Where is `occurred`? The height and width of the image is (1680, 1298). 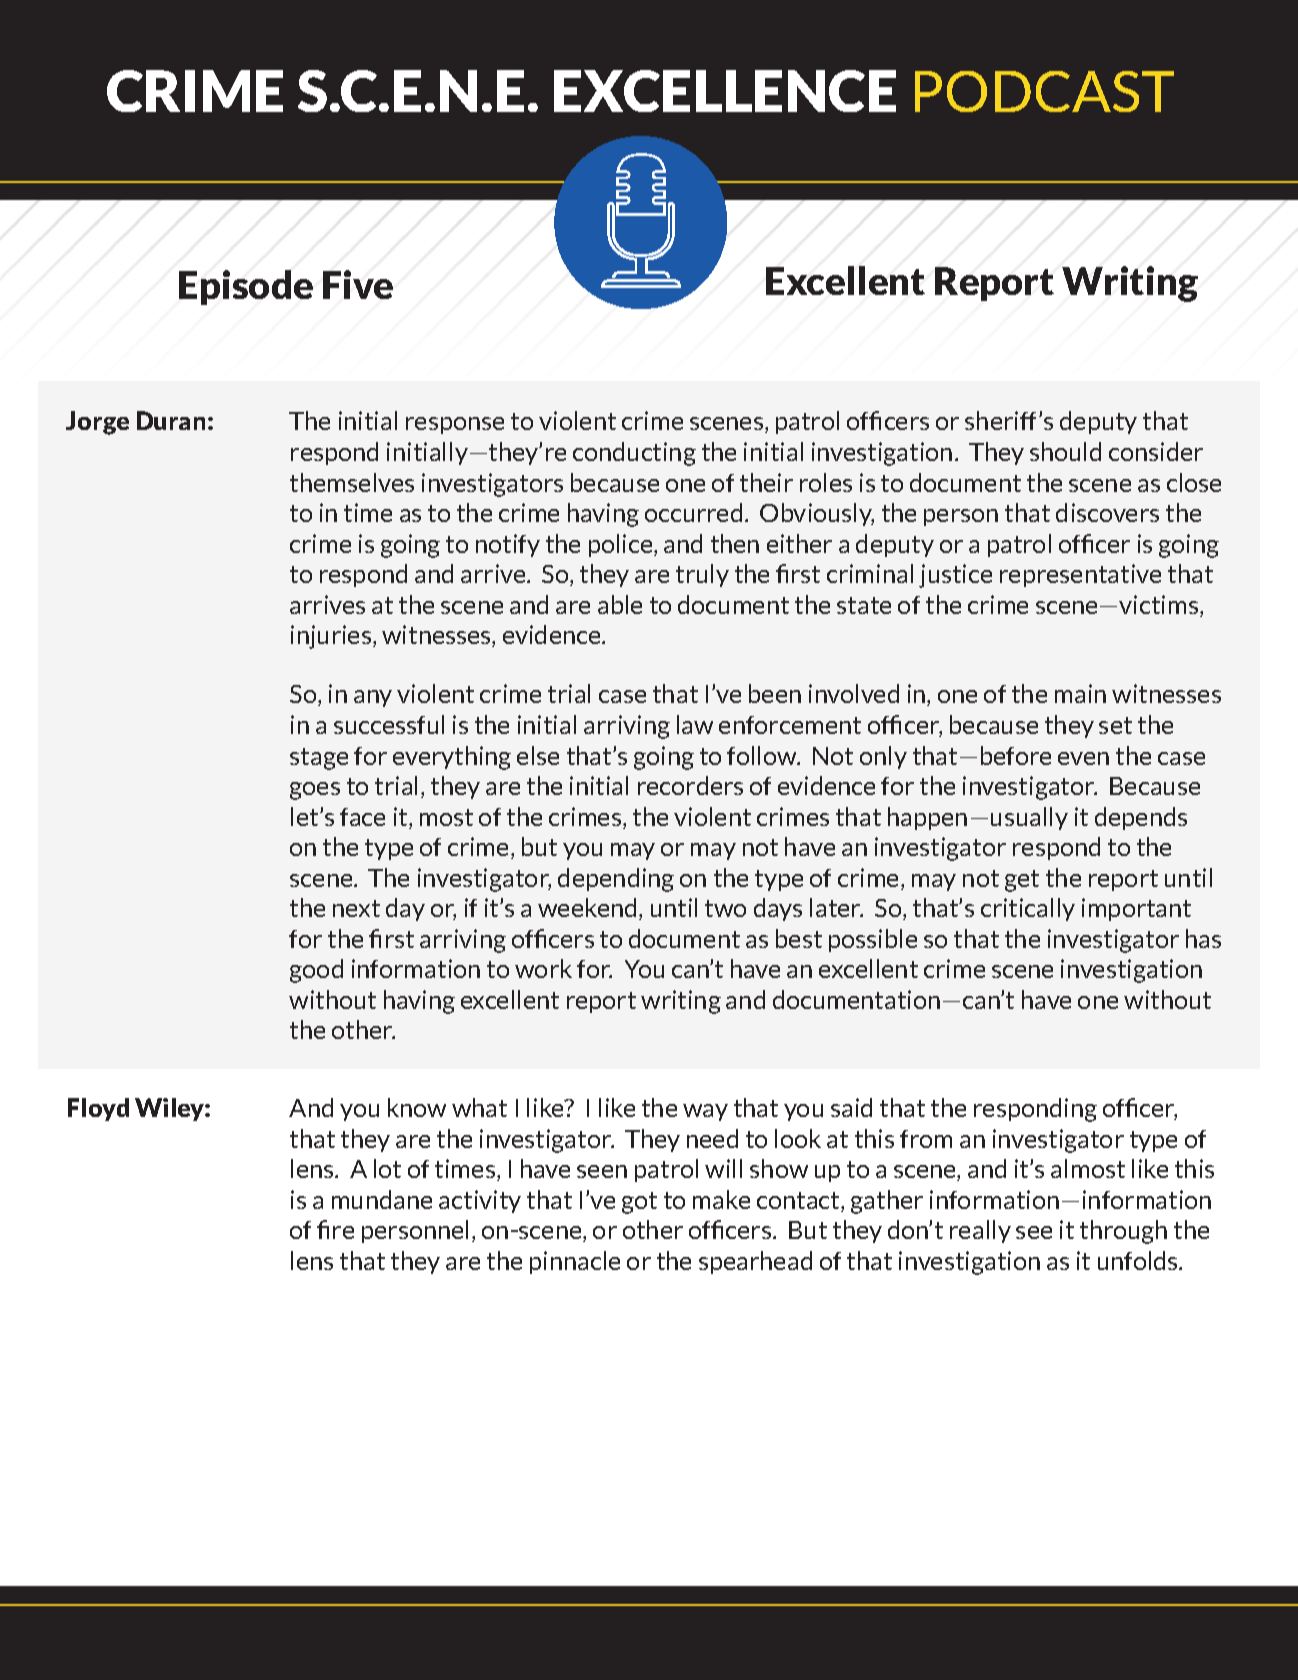 occurred is located at coordinates (693, 512).
